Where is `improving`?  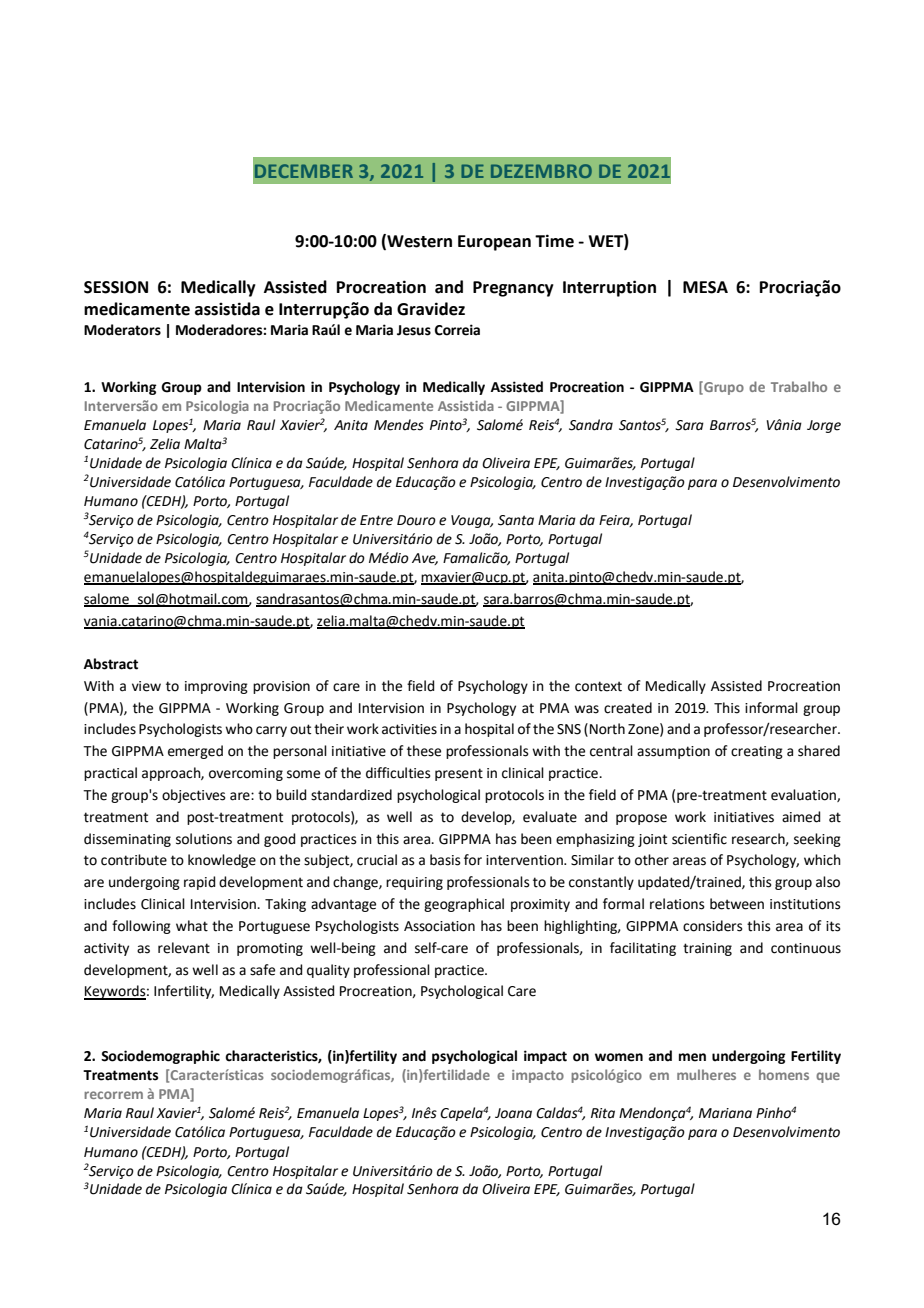
improving is located at coordinates (216, 687).
